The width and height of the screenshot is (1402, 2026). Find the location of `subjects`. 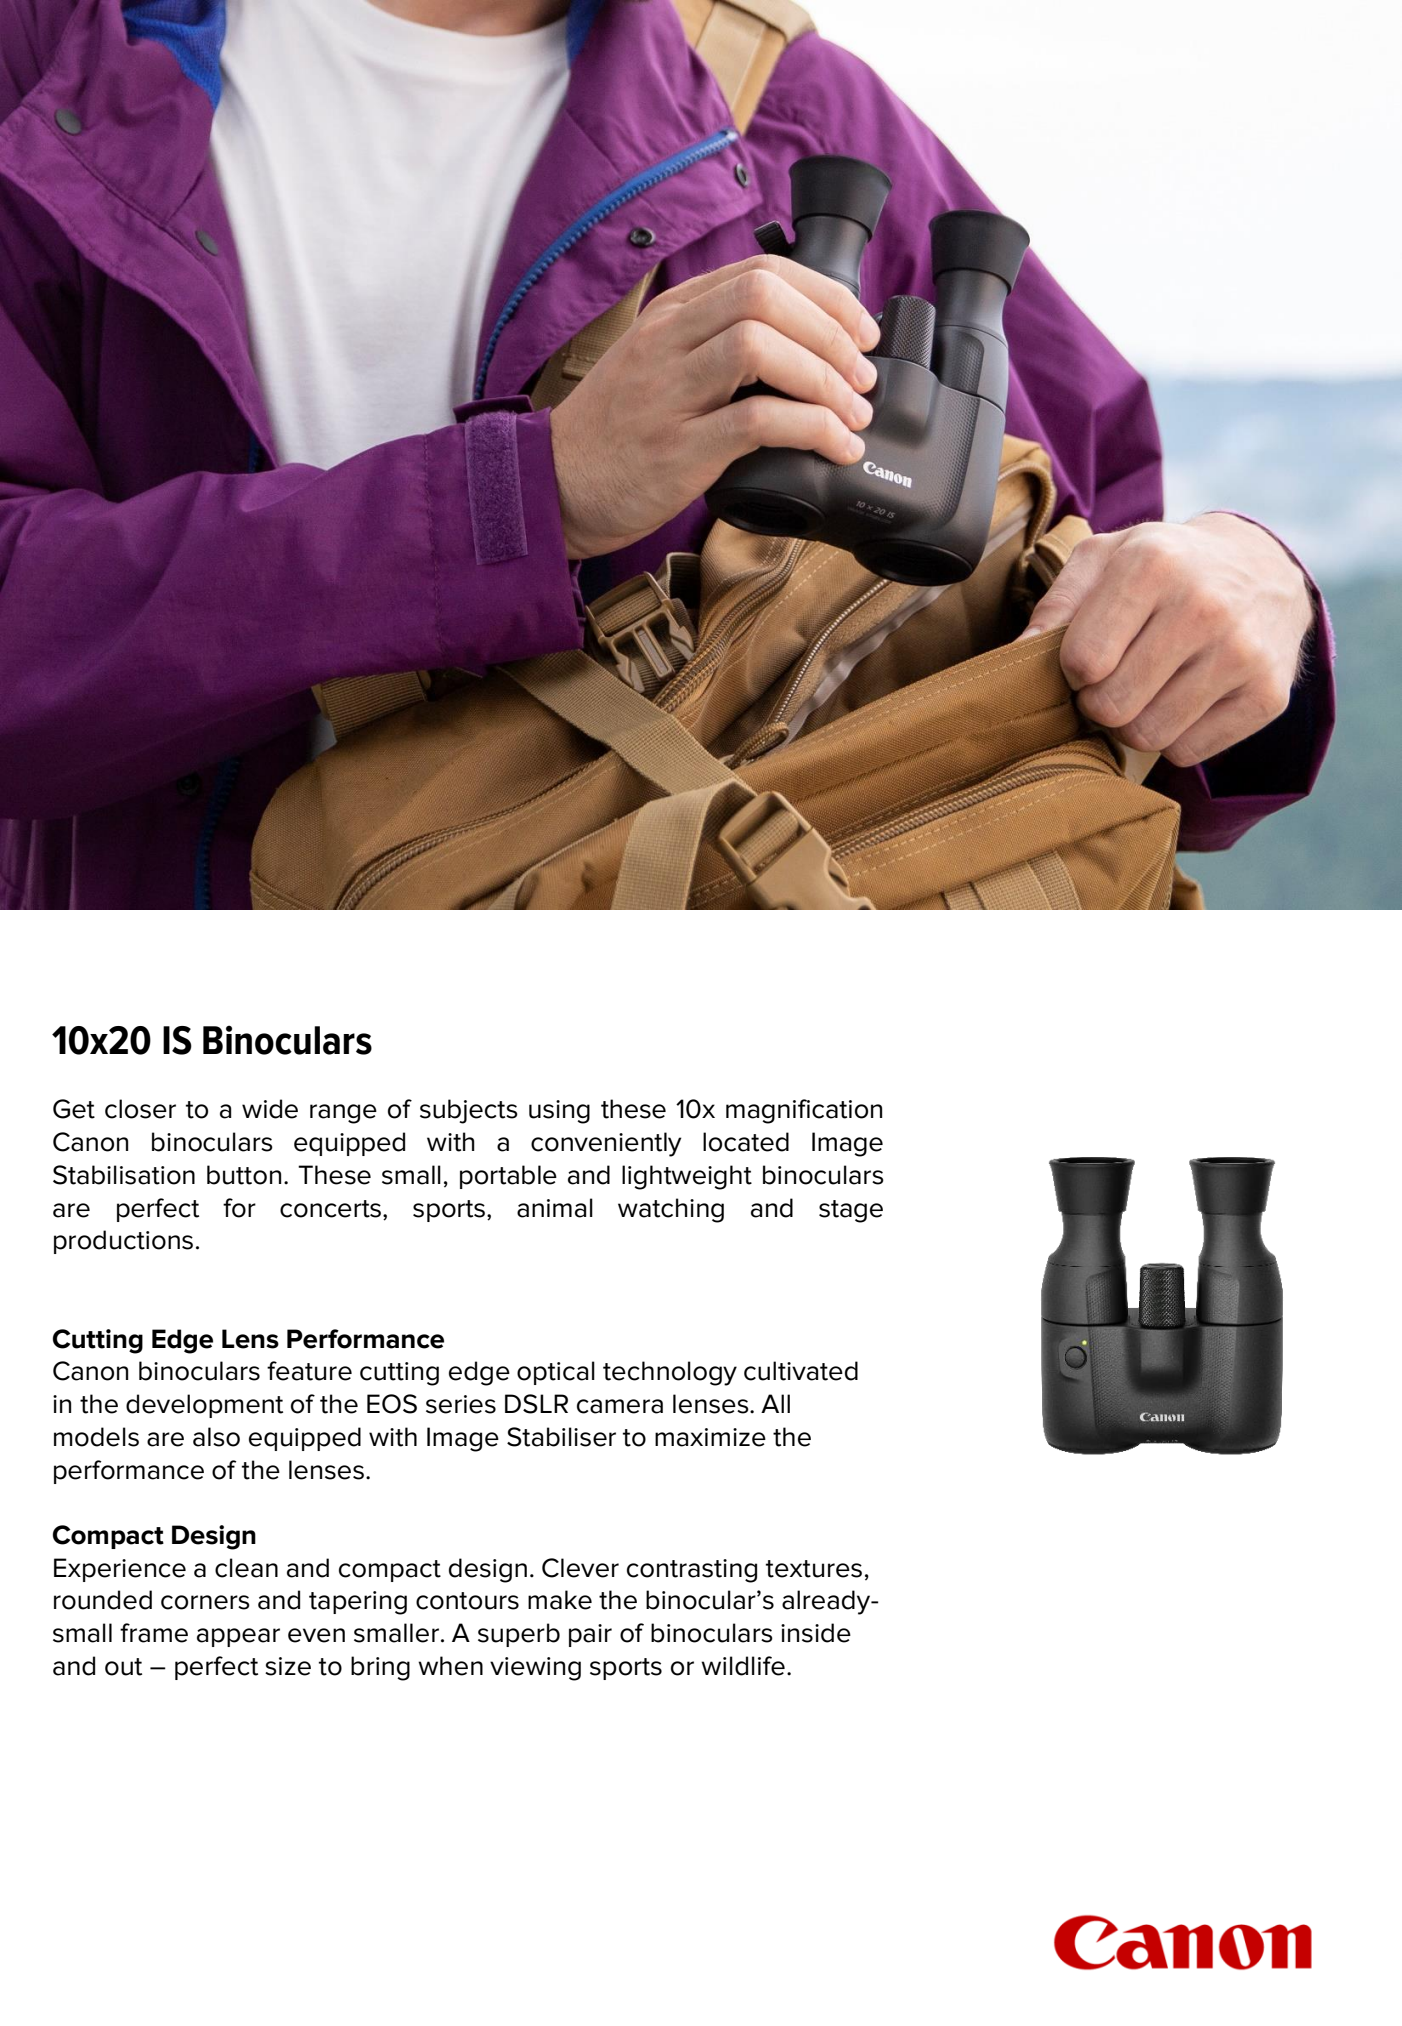

subjects is located at coordinates (469, 1111).
